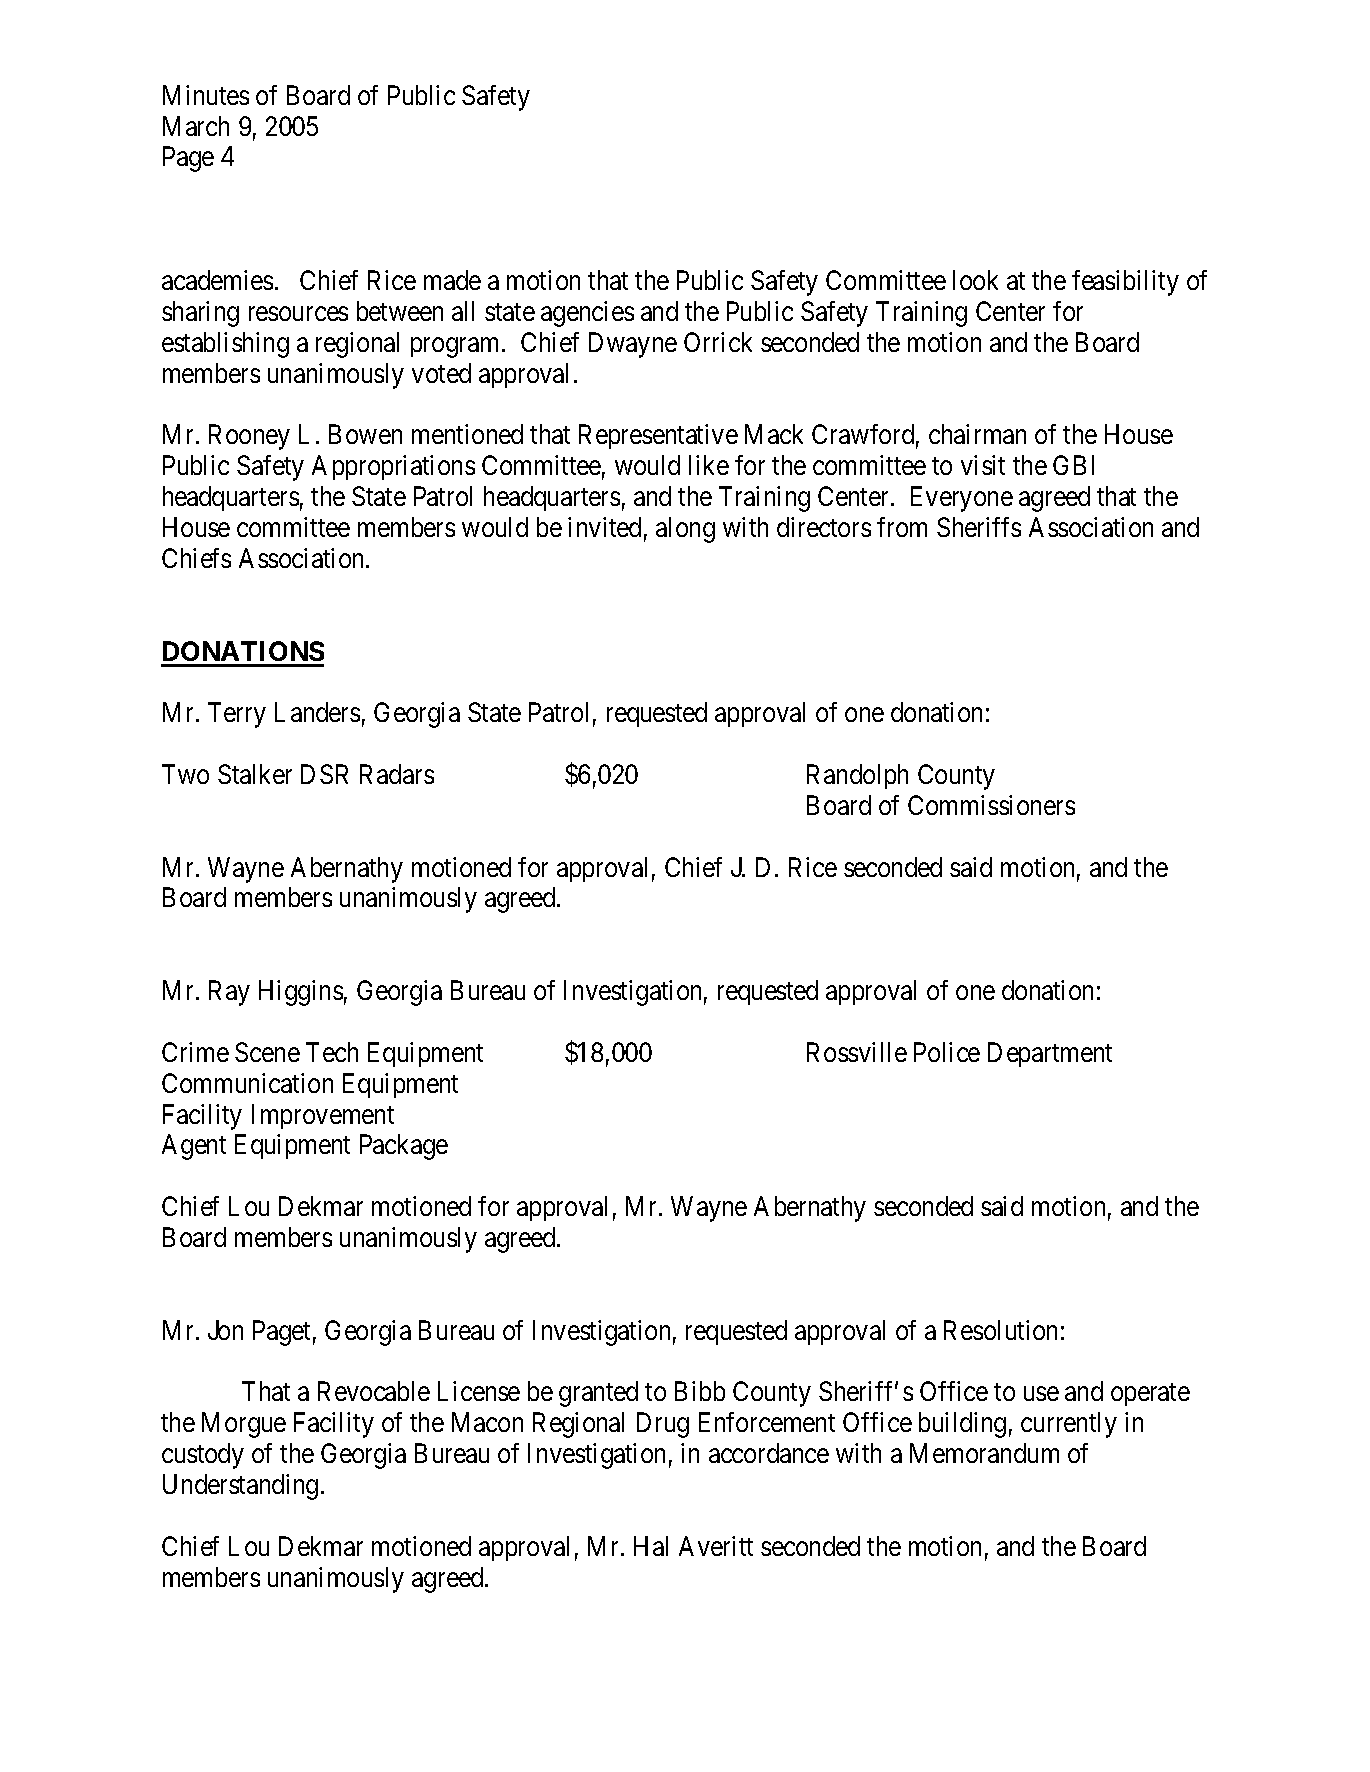 The width and height of the screenshot is (1370, 1772). What do you see at coordinates (984, 1453) in the screenshot?
I see `Memorandum` at bounding box center [984, 1453].
